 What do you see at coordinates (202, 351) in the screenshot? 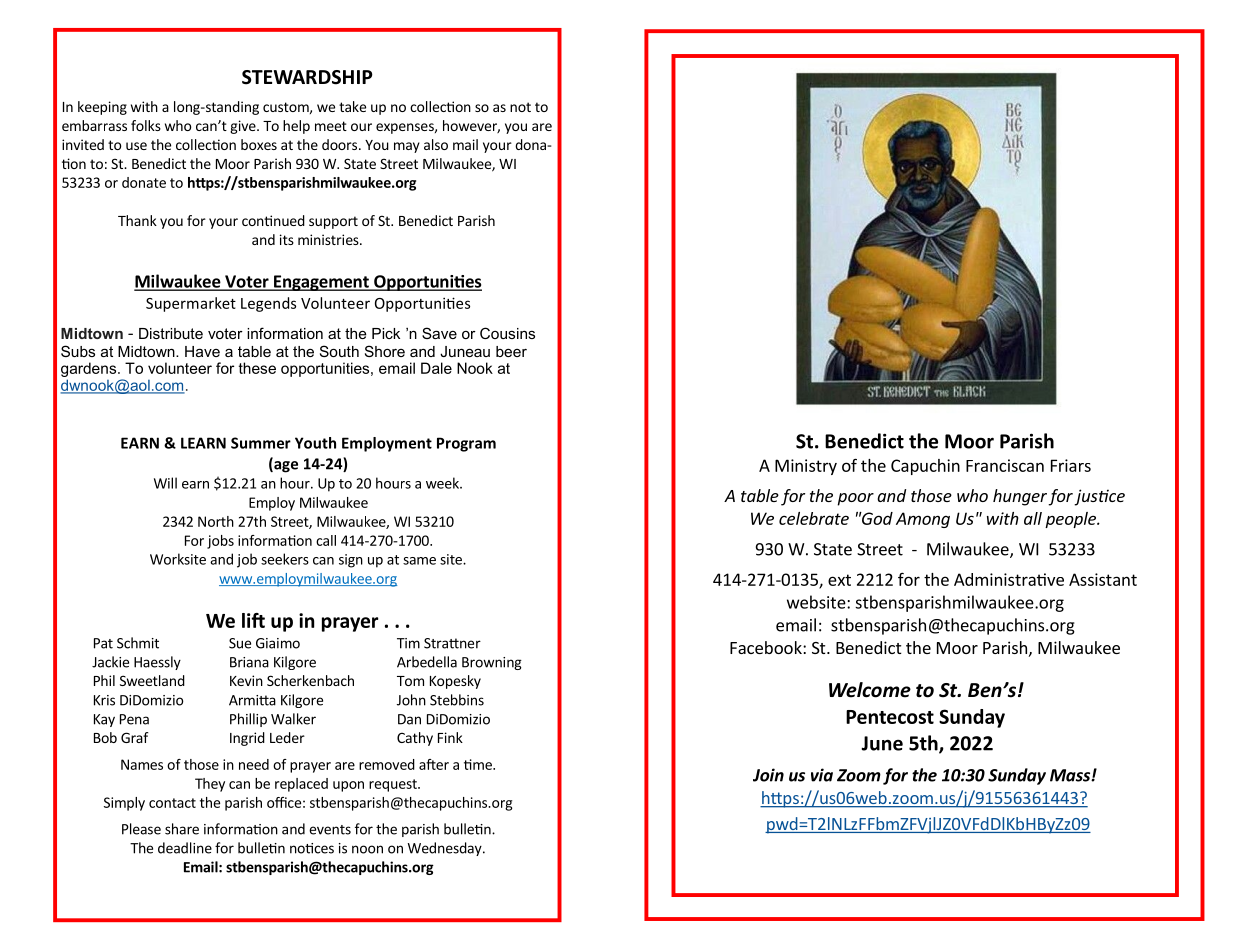
I see `Have` at bounding box center [202, 351].
